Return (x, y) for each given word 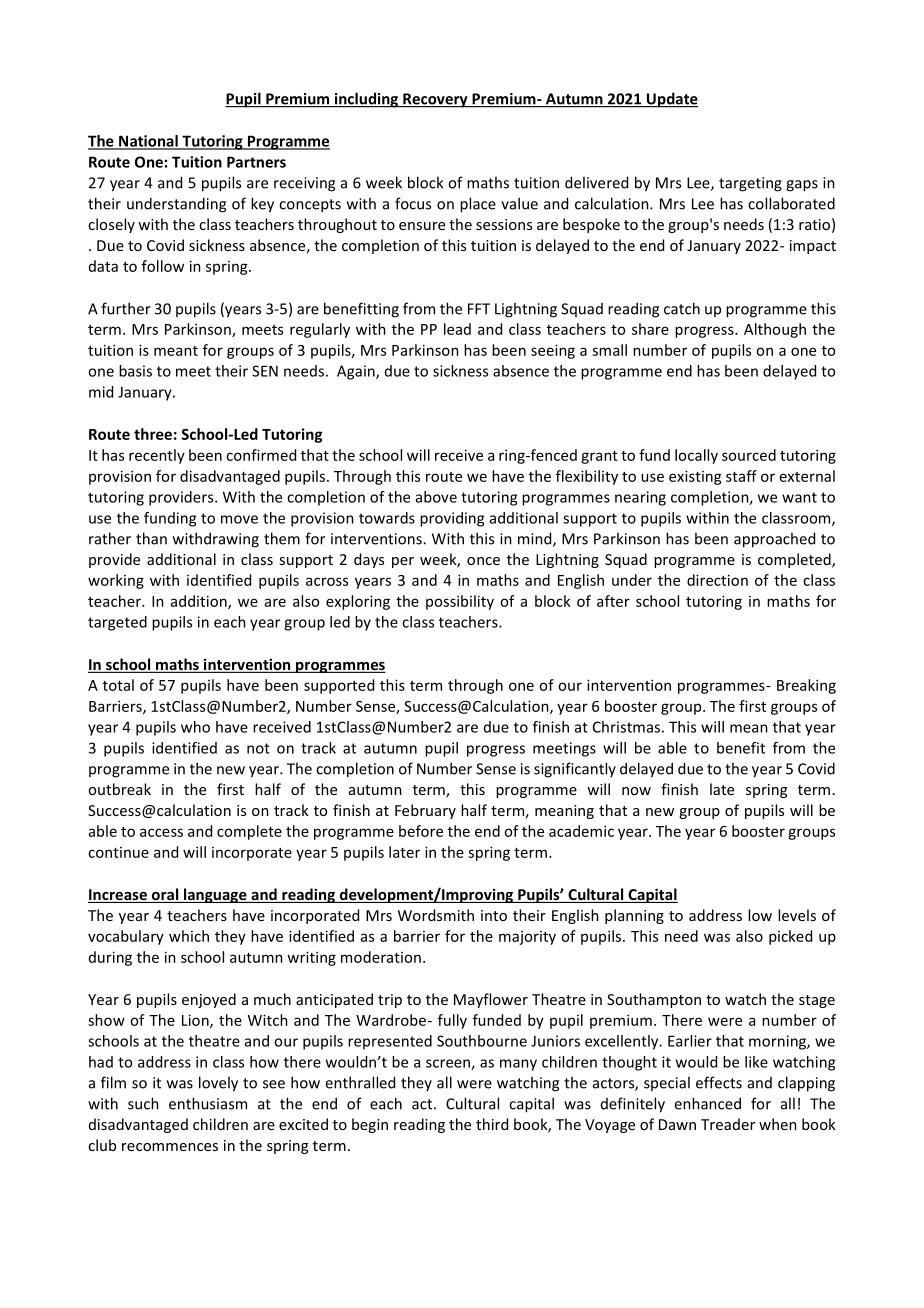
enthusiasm (208, 1103)
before (421, 831)
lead (457, 329)
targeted (117, 623)
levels (797, 915)
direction (717, 580)
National (148, 142)
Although (775, 330)
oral (165, 895)
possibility (460, 602)
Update (671, 100)
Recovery (435, 100)
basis (135, 371)
